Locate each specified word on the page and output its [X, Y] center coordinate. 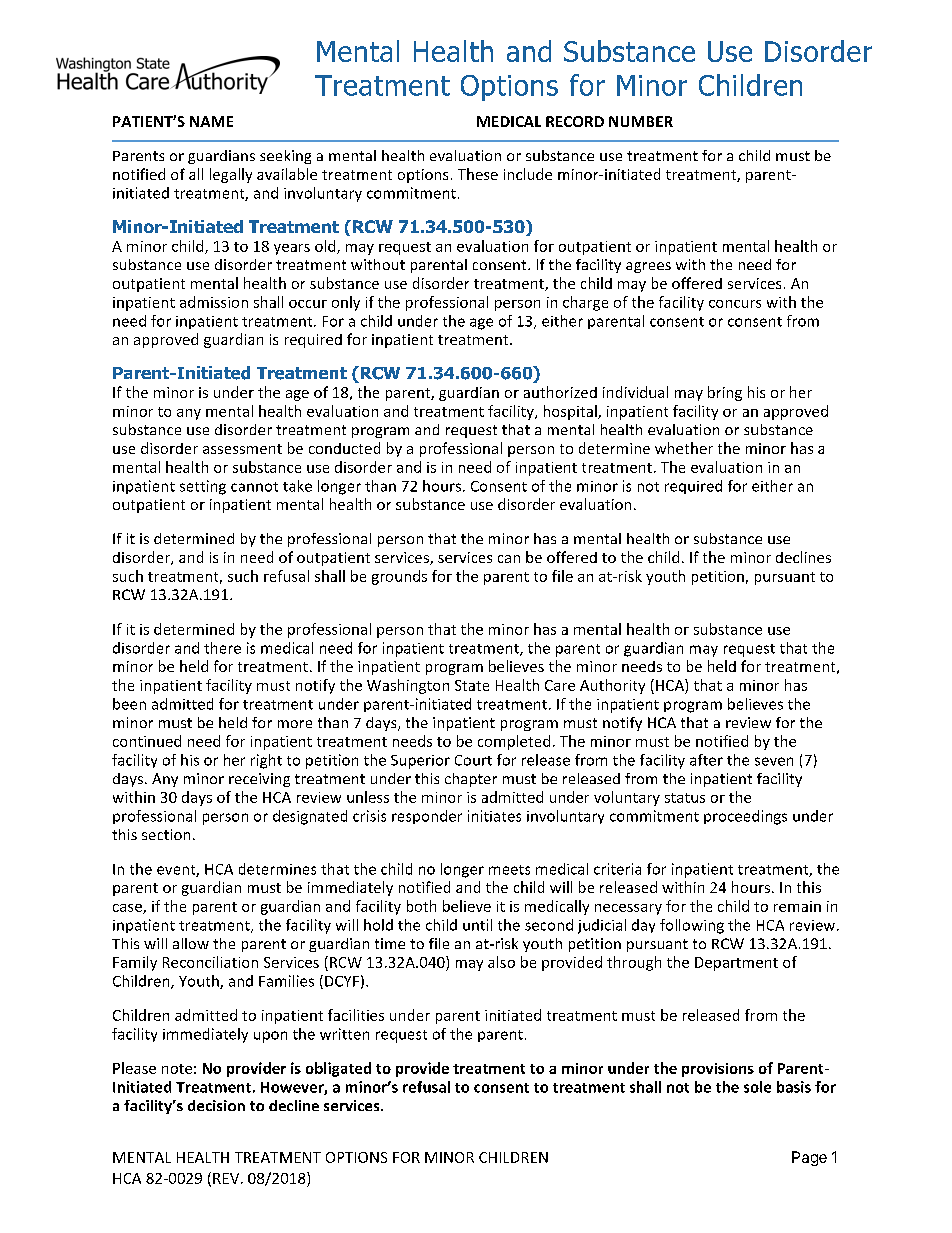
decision [216, 1105]
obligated [338, 1069]
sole [757, 1087]
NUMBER [641, 121]
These [478, 174]
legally [231, 175]
